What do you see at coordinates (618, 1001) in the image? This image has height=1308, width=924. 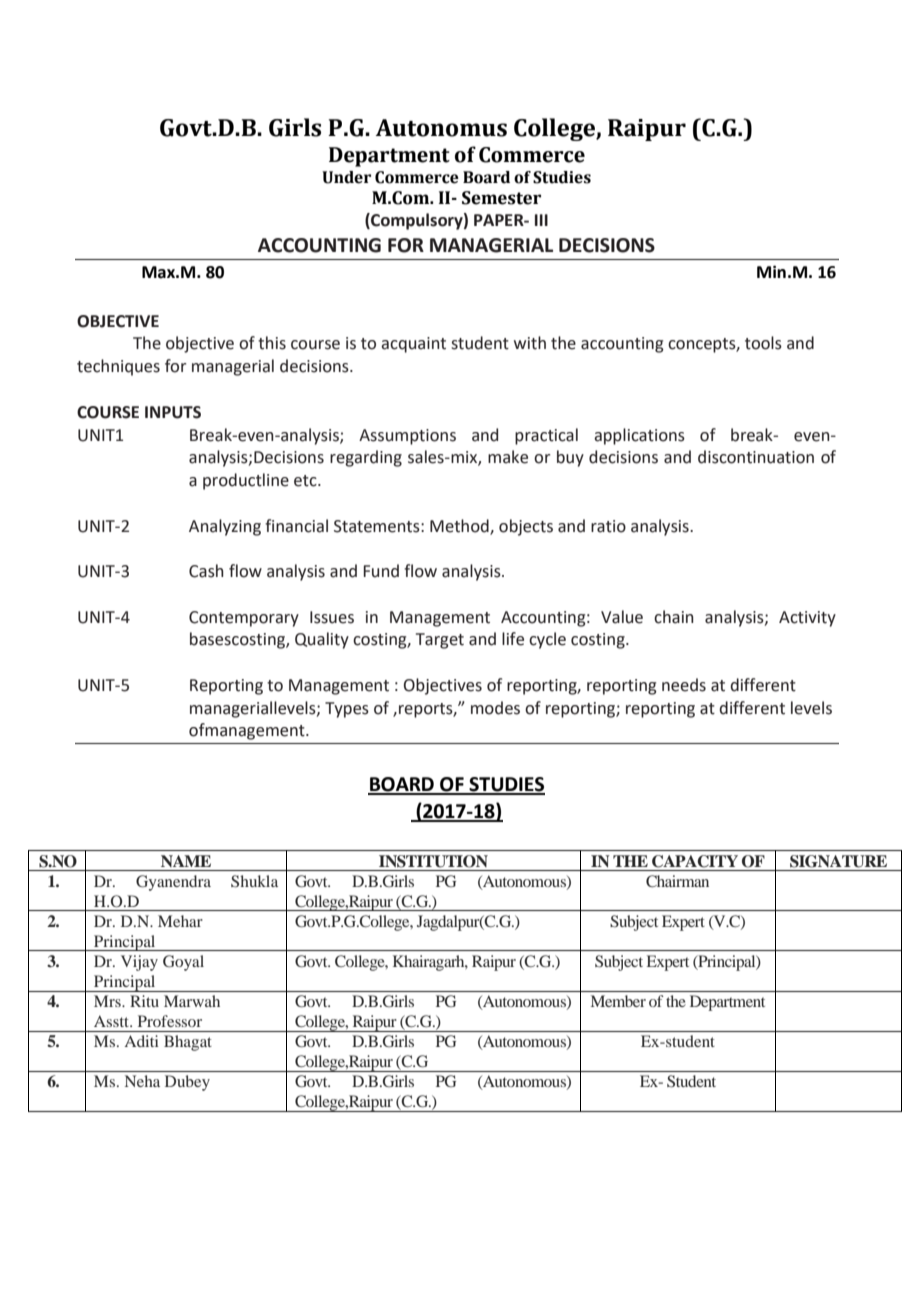 I see `Member` at bounding box center [618, 1001].
